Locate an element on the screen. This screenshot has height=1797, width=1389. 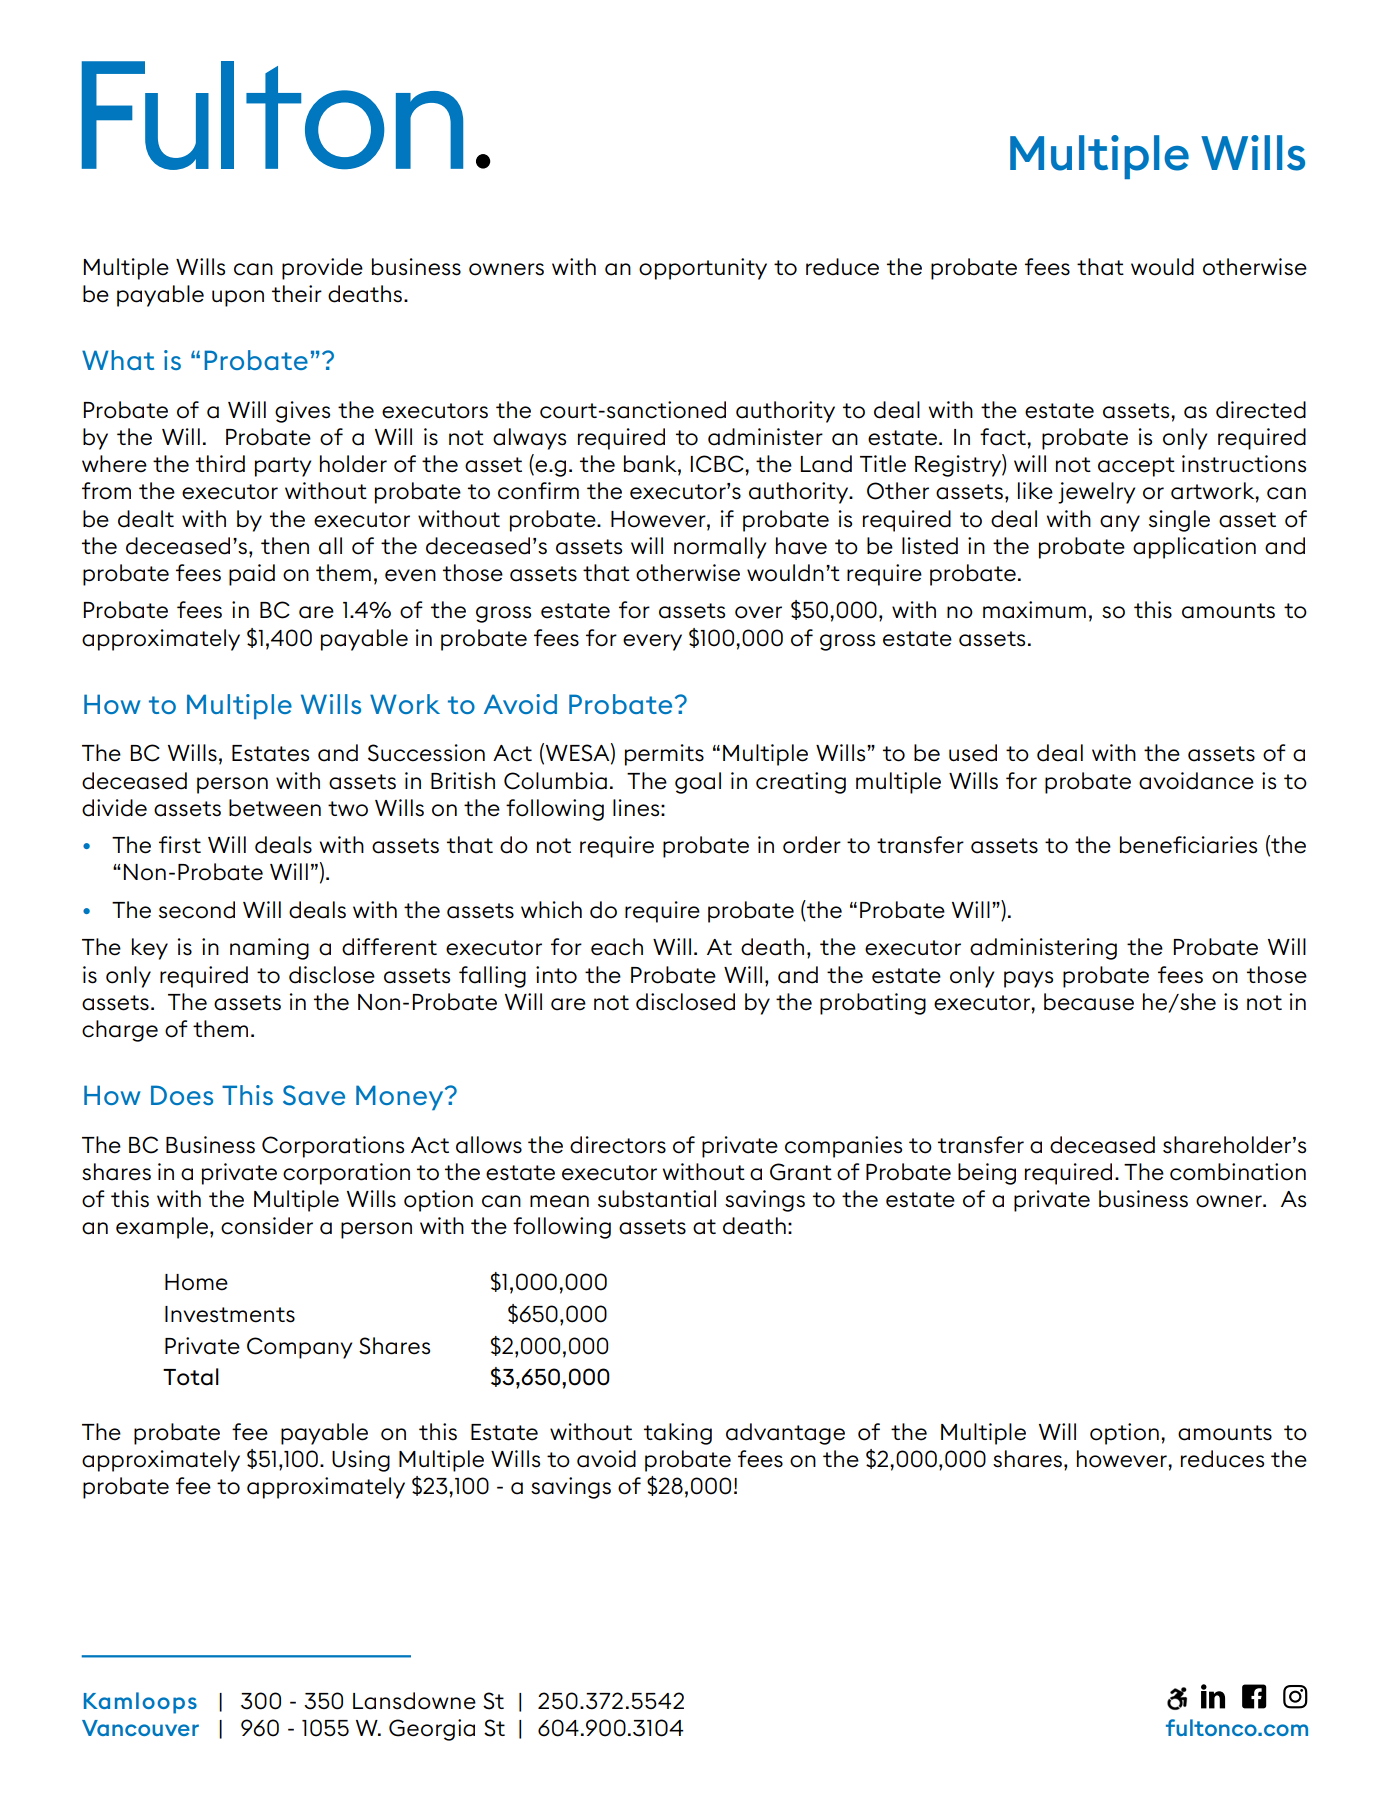
Vancouver is located at coordinates (140, 1728).
